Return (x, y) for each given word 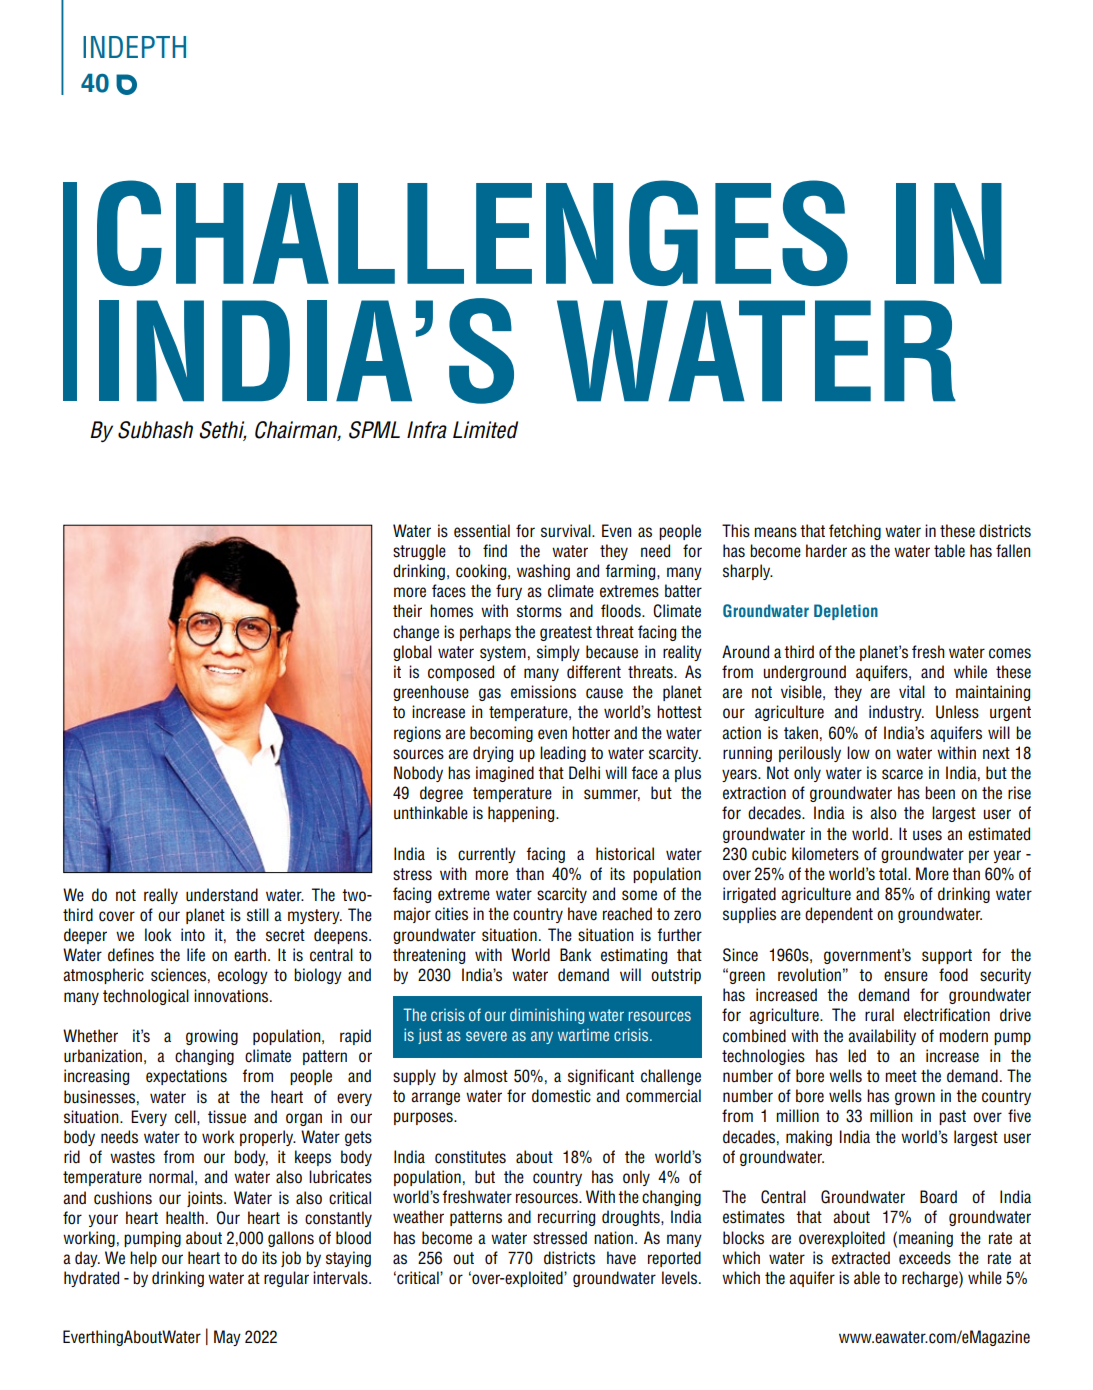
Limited (485, 430)
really (161, 896)
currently (487, 855)
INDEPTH (134, 47)
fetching (855, 532)
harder (826, 551)
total (894, 874)
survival (567, 531)
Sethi (223, 430)
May (227, 1338)
